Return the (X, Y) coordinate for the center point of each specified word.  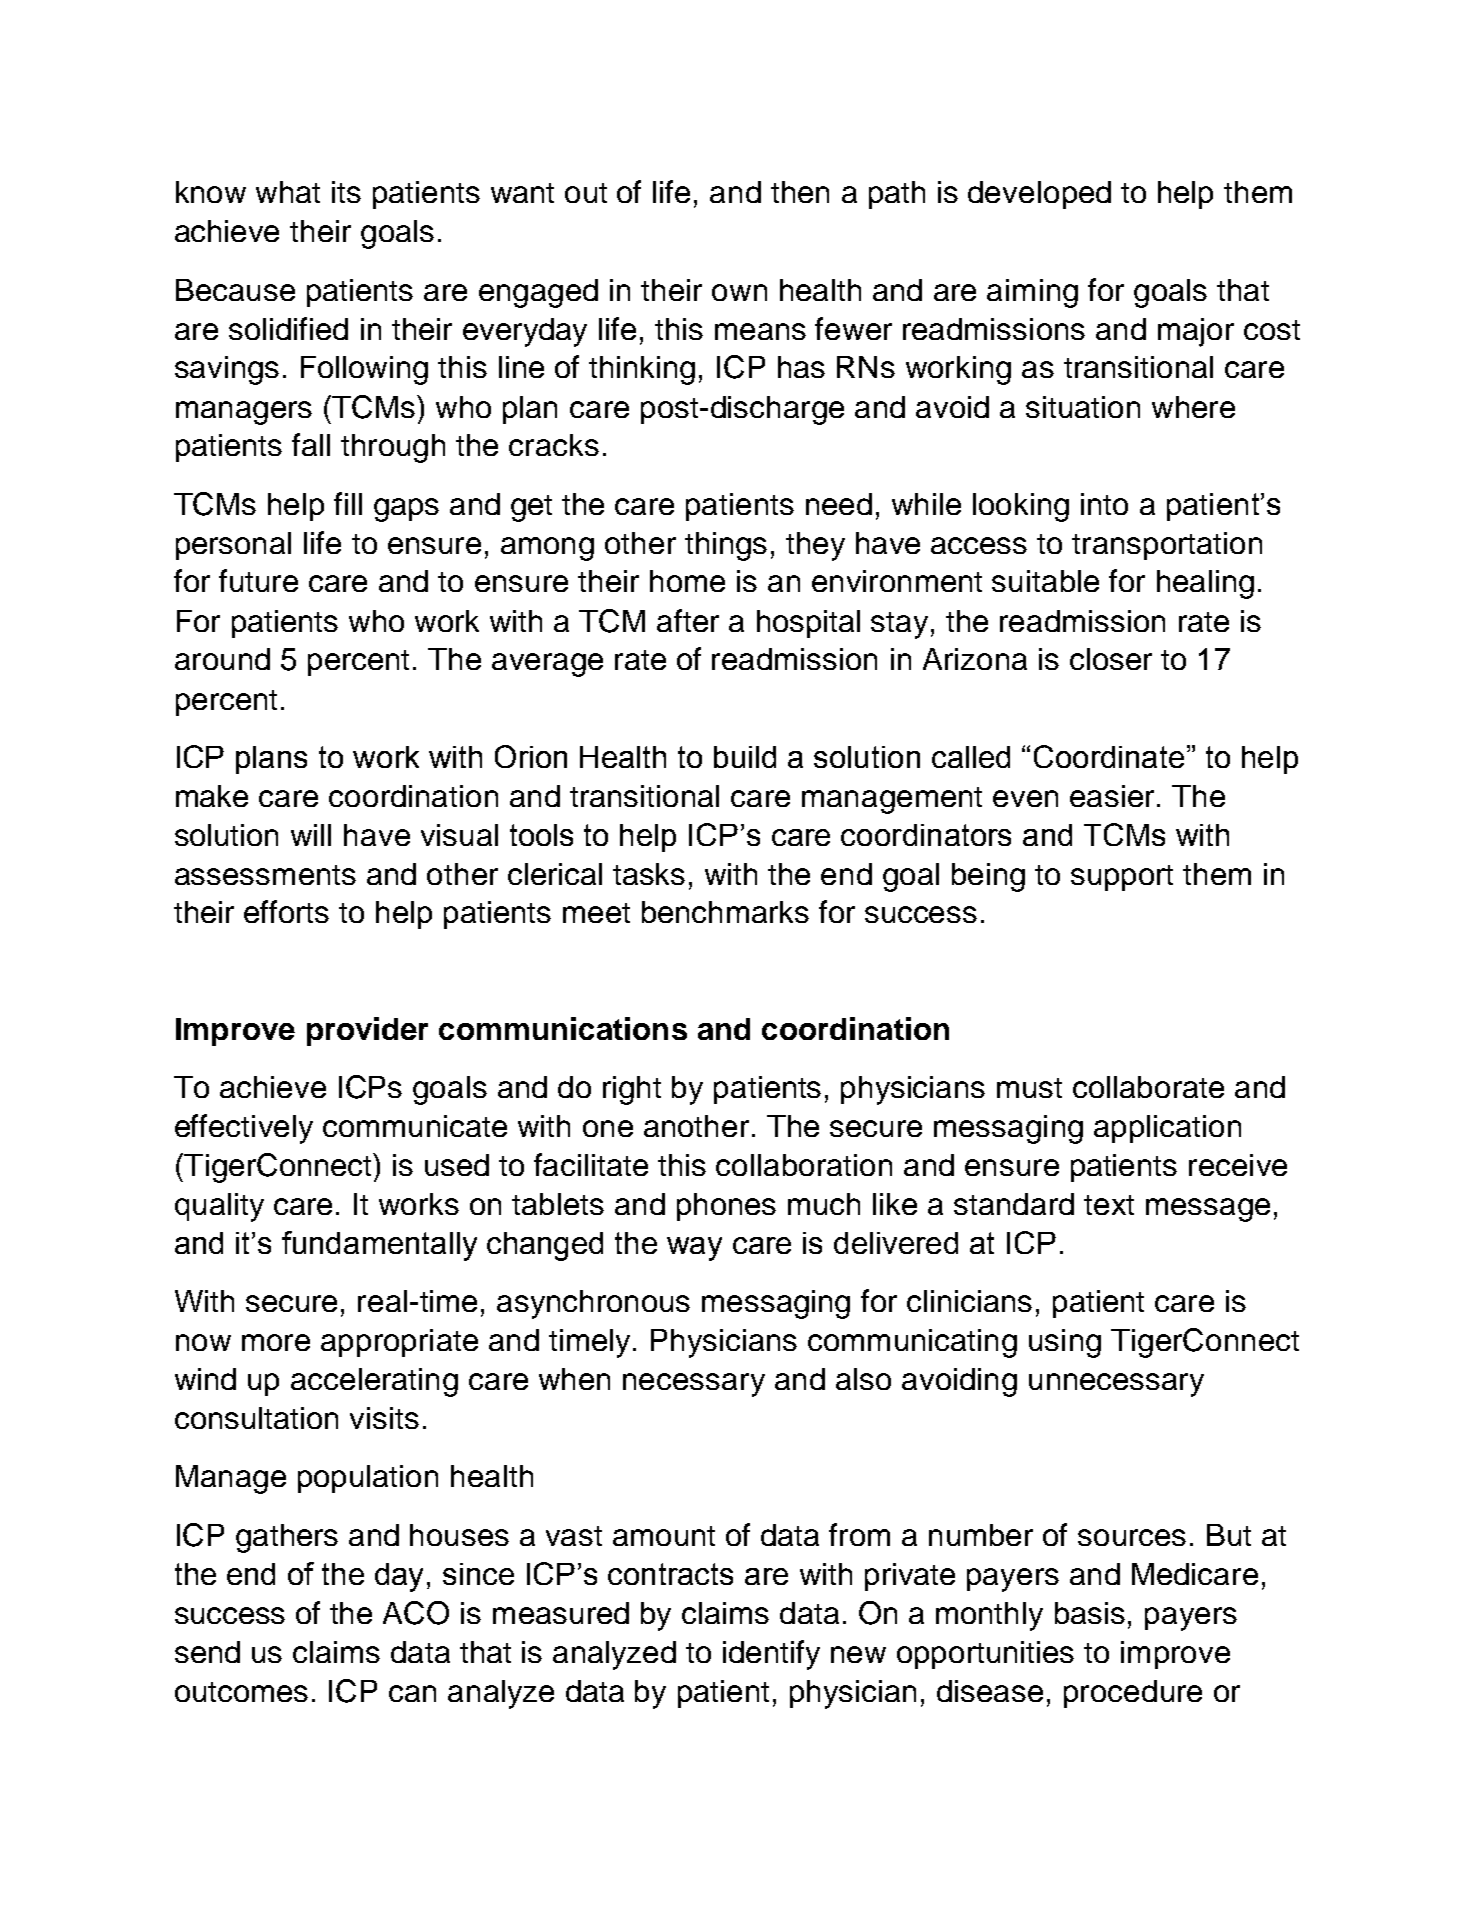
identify (771, 1655)
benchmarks (725, 912)
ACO (416, 1613)
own (739, 292)
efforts (286, 911)
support (1122, 878)
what (288, 192)
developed (1039, 195)
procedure (1133, 1694)
